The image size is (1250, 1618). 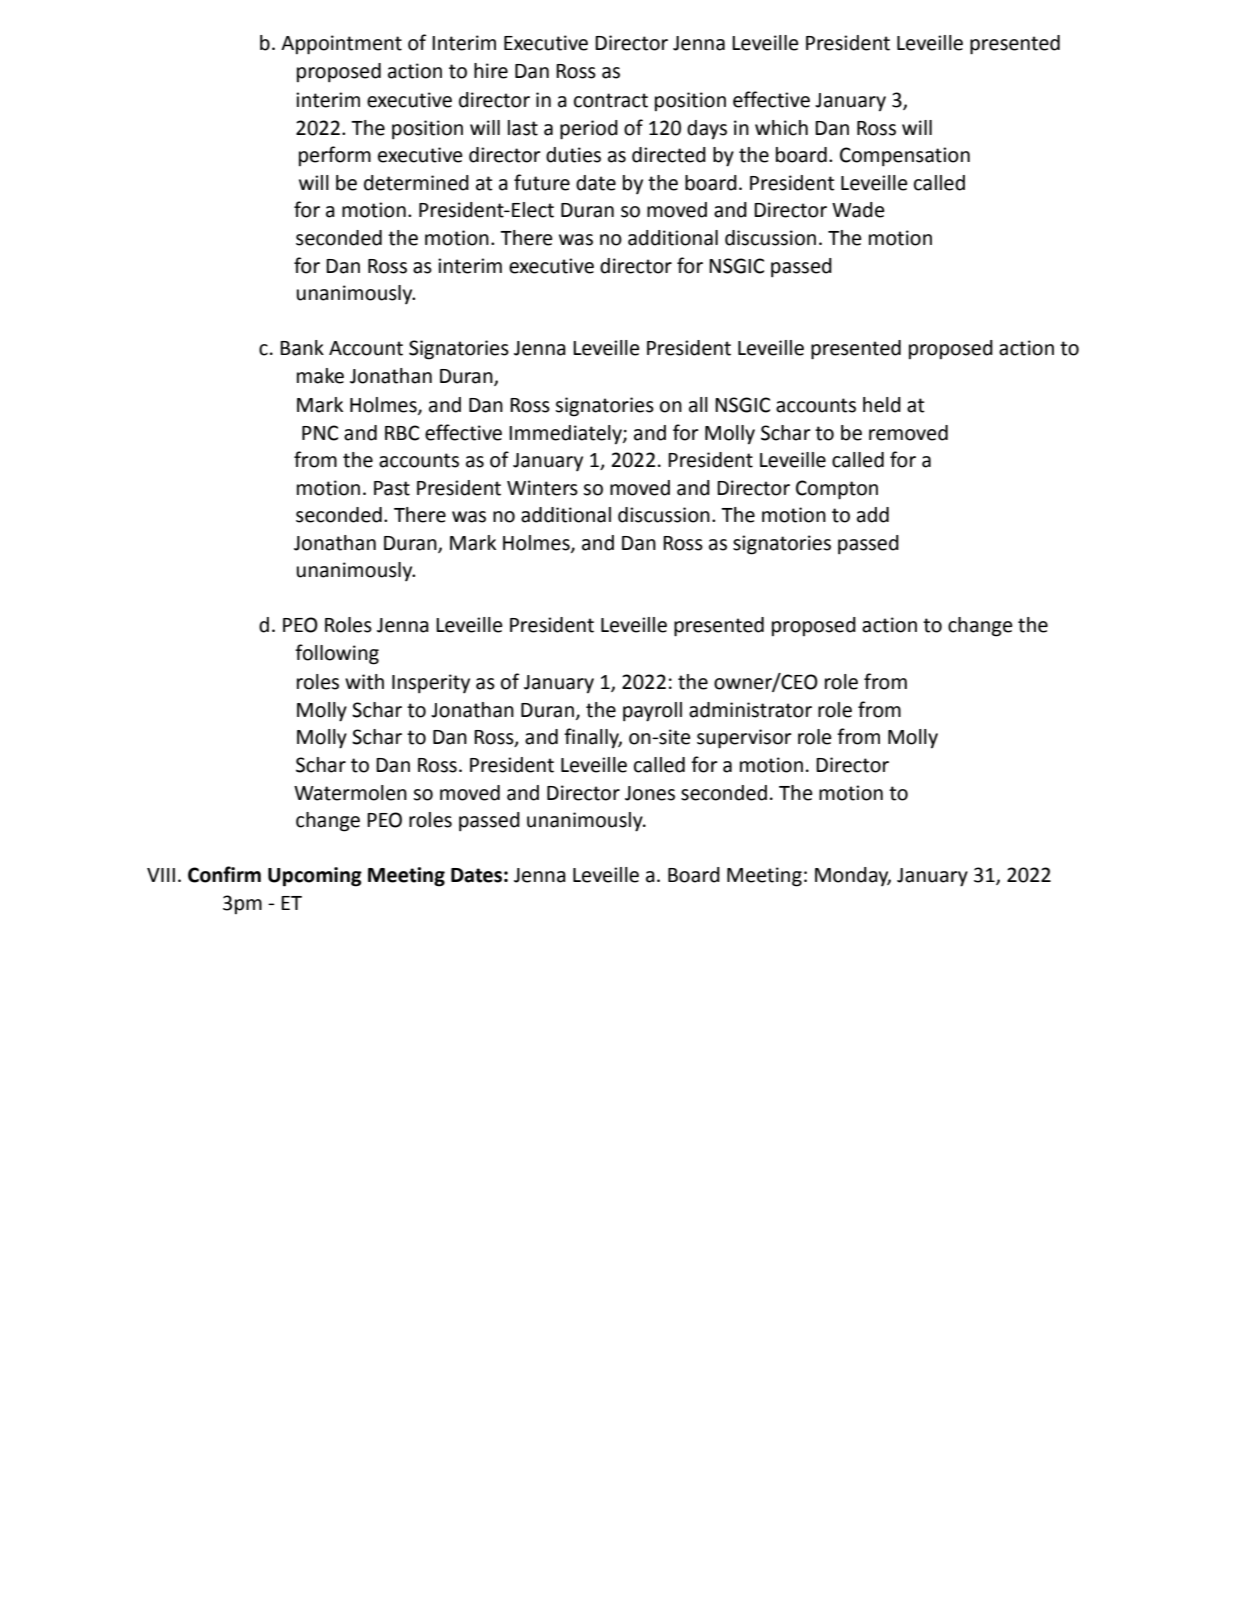 What do you see at coordinates (750, 710) in the image?
I see `administrator` at bounding box center [750, 710].
